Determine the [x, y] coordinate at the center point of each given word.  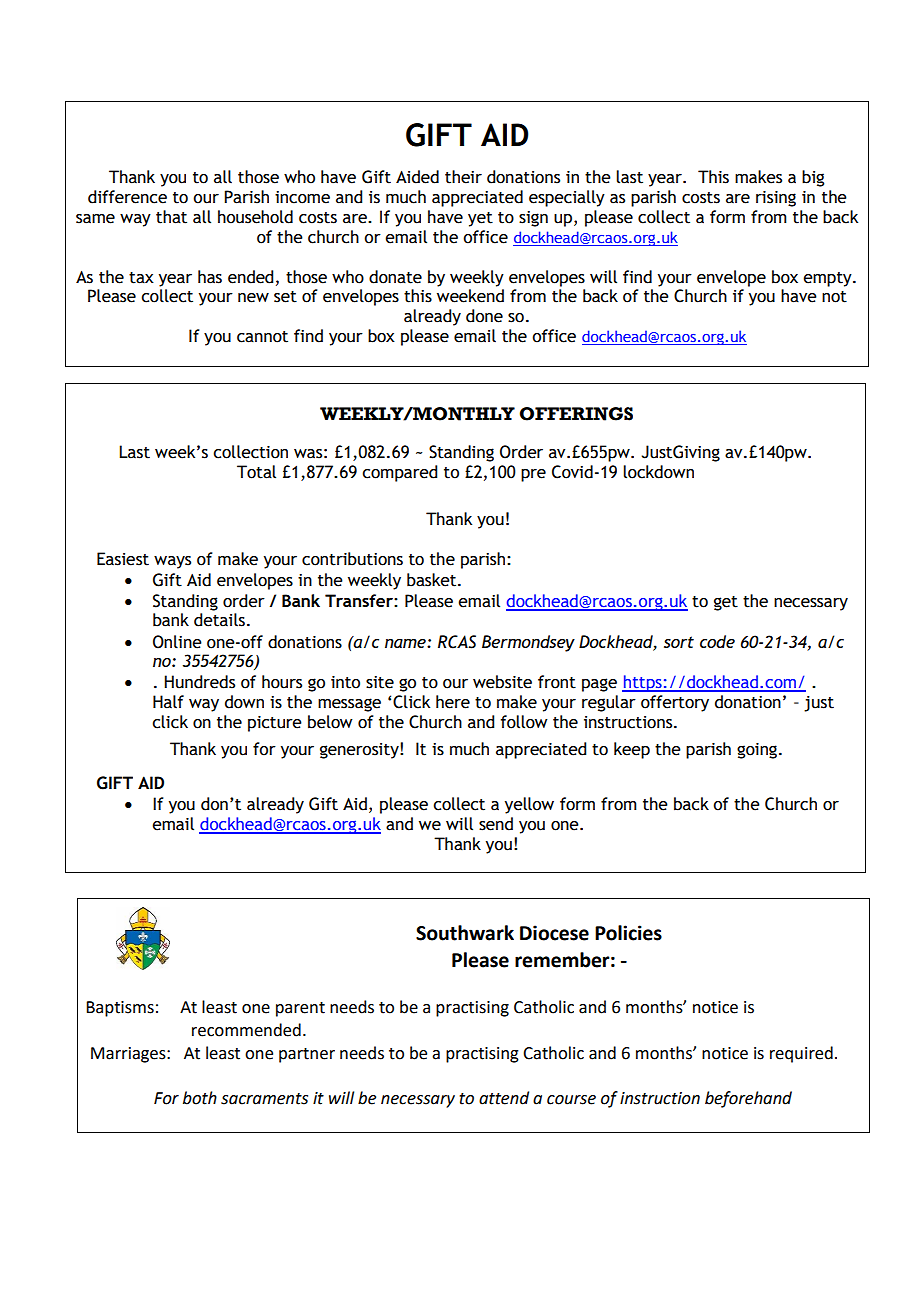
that [171, 217]
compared [399, 473]
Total [256, 472]
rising [776, 199]
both [200, 1098]
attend [504, 1098]
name [406, 643]
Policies [628, 933]
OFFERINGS [576, 414]
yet [480, 219]
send [496, 824]
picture [275, 724]
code [717, 641]
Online [177, 642]
